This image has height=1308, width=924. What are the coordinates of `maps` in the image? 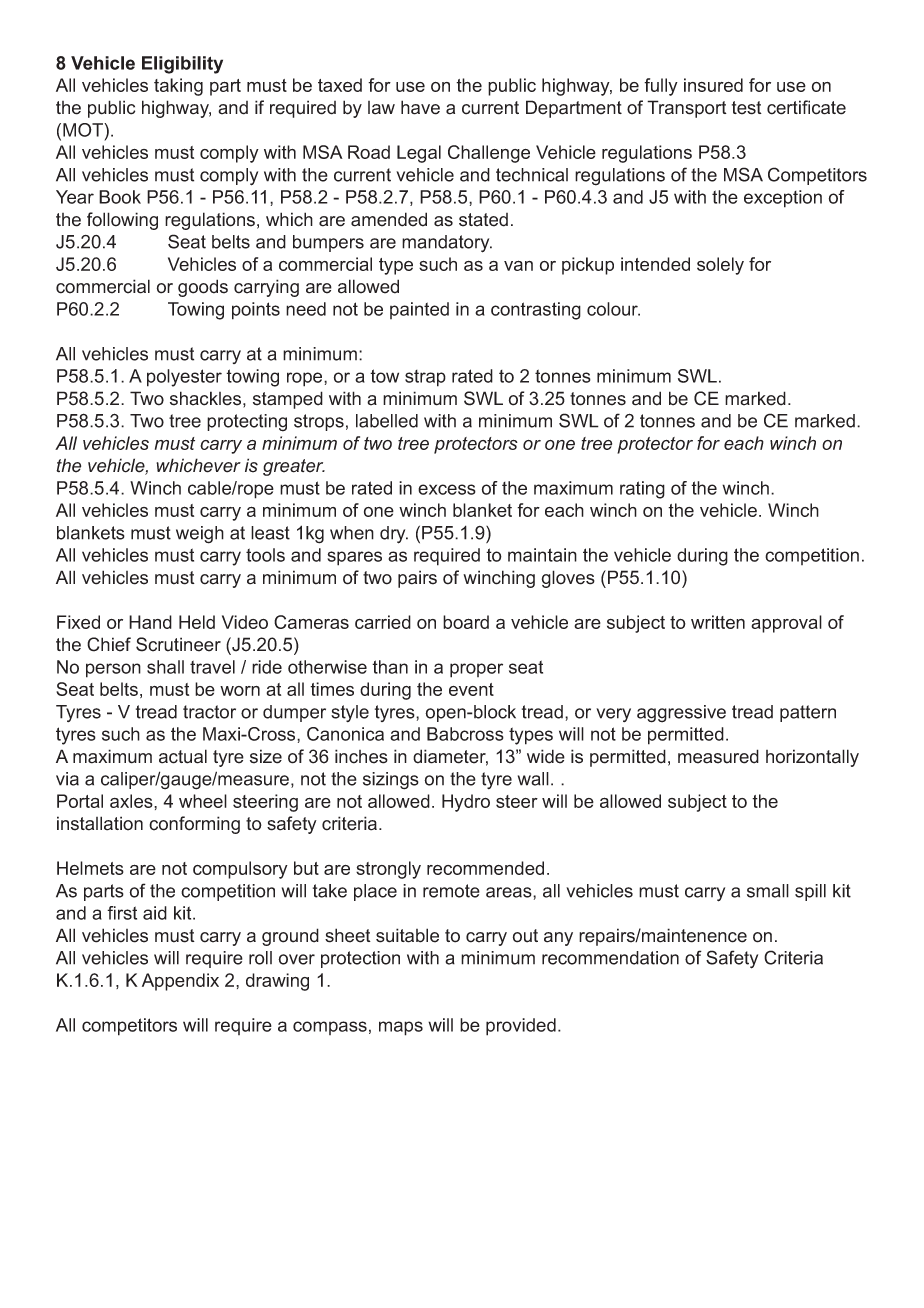 It's located at (401, 1028).
